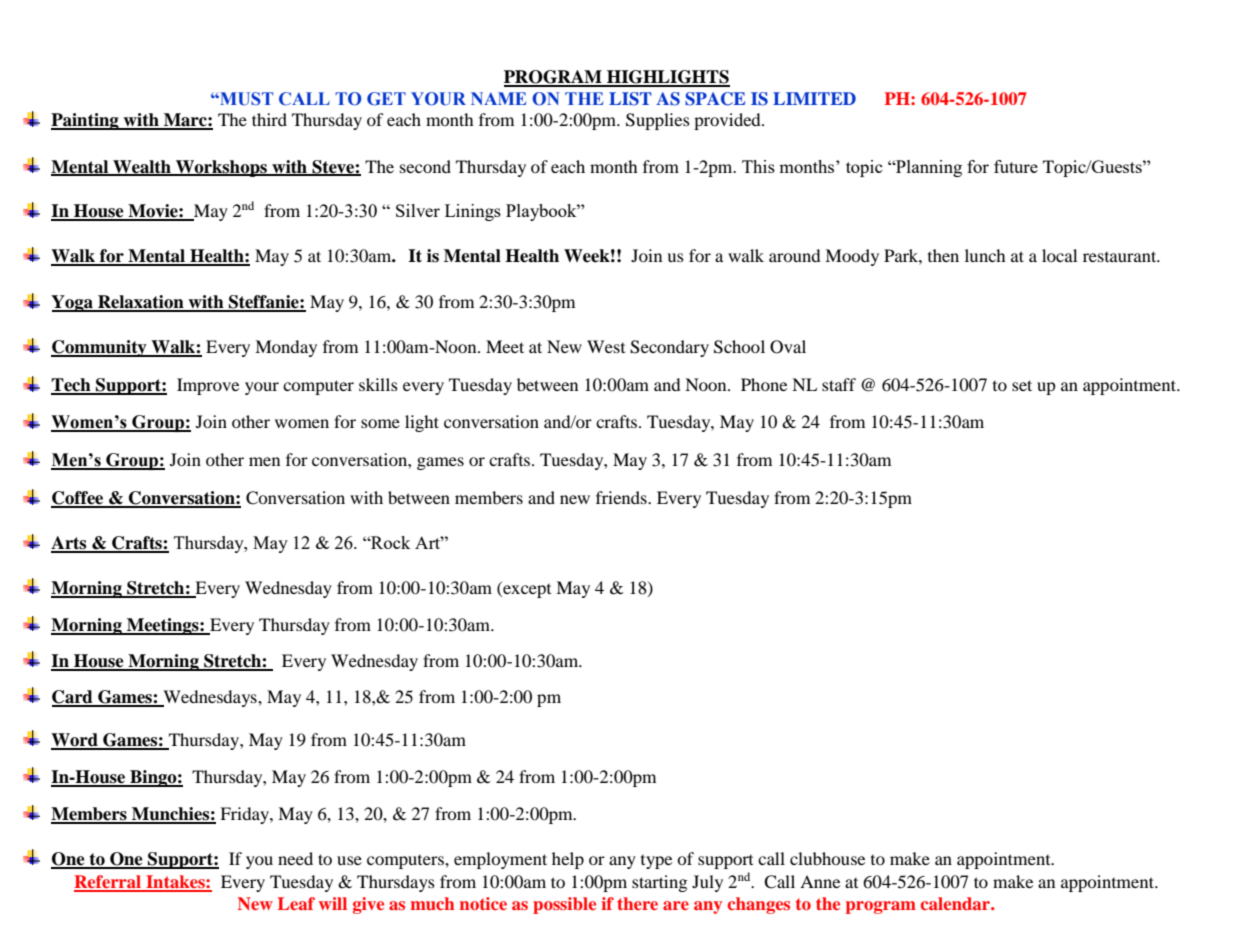 The image size is (1233, 952). What do you see at coordinates (658, 121) in the image?
I see `Supplies` at bounding box center [658, 121].
